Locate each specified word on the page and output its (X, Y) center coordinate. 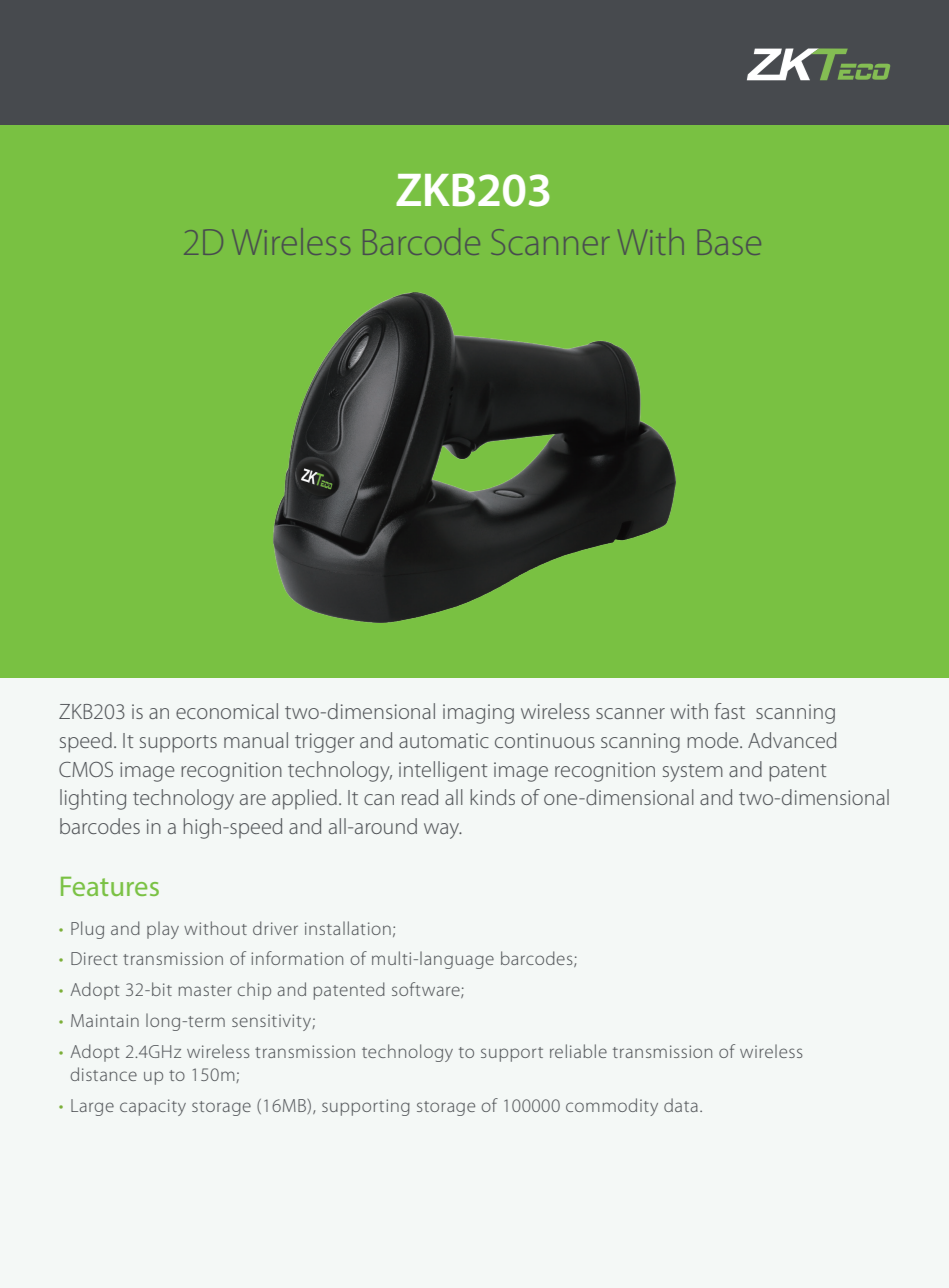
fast (729, 711)
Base (729, 242)
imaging (478, 714)
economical (227, 711)
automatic (444, 740)
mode (714, 740)
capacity (153, 1107)
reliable (578, 1051)
